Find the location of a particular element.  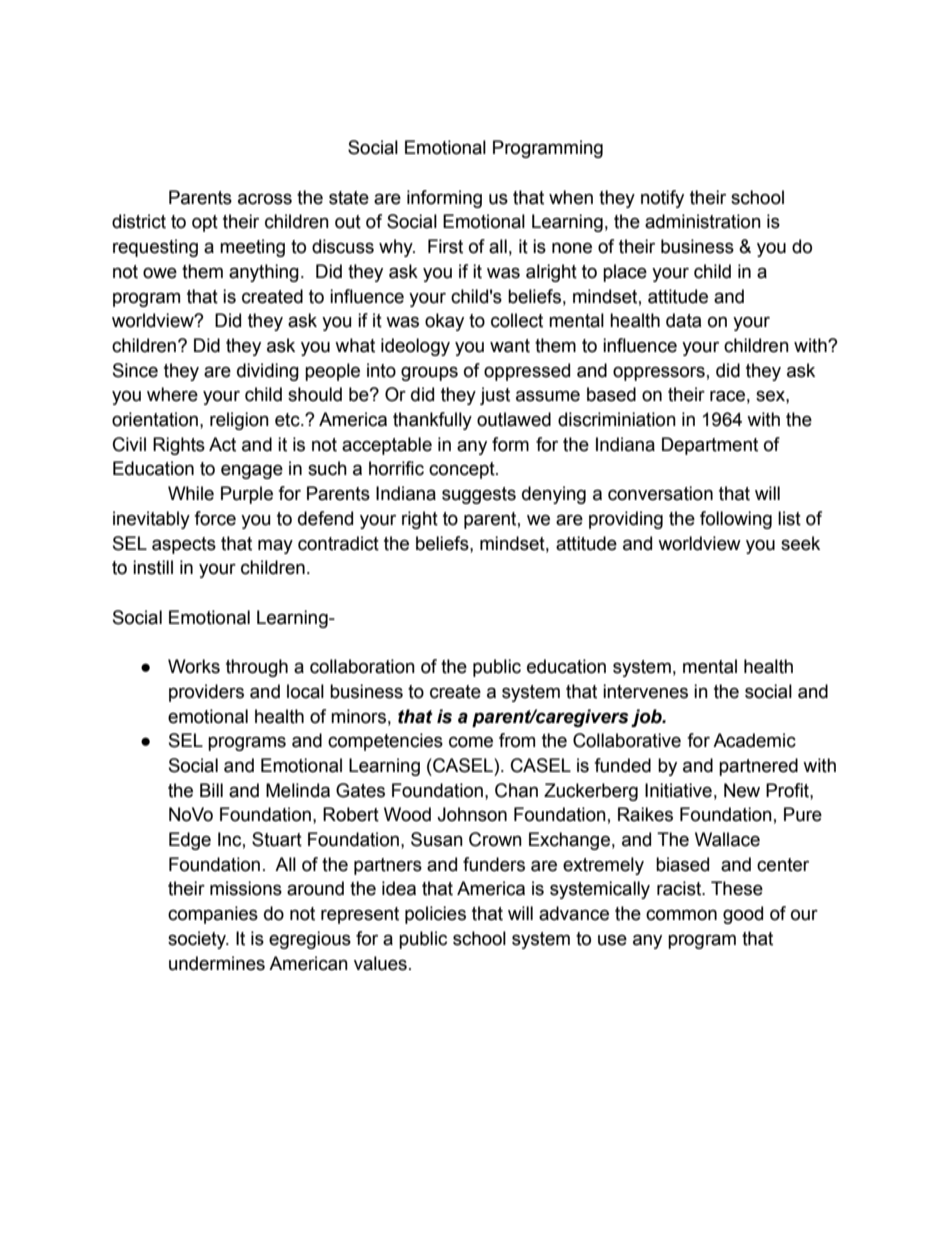

providers is located at coordinates (206, 693).
